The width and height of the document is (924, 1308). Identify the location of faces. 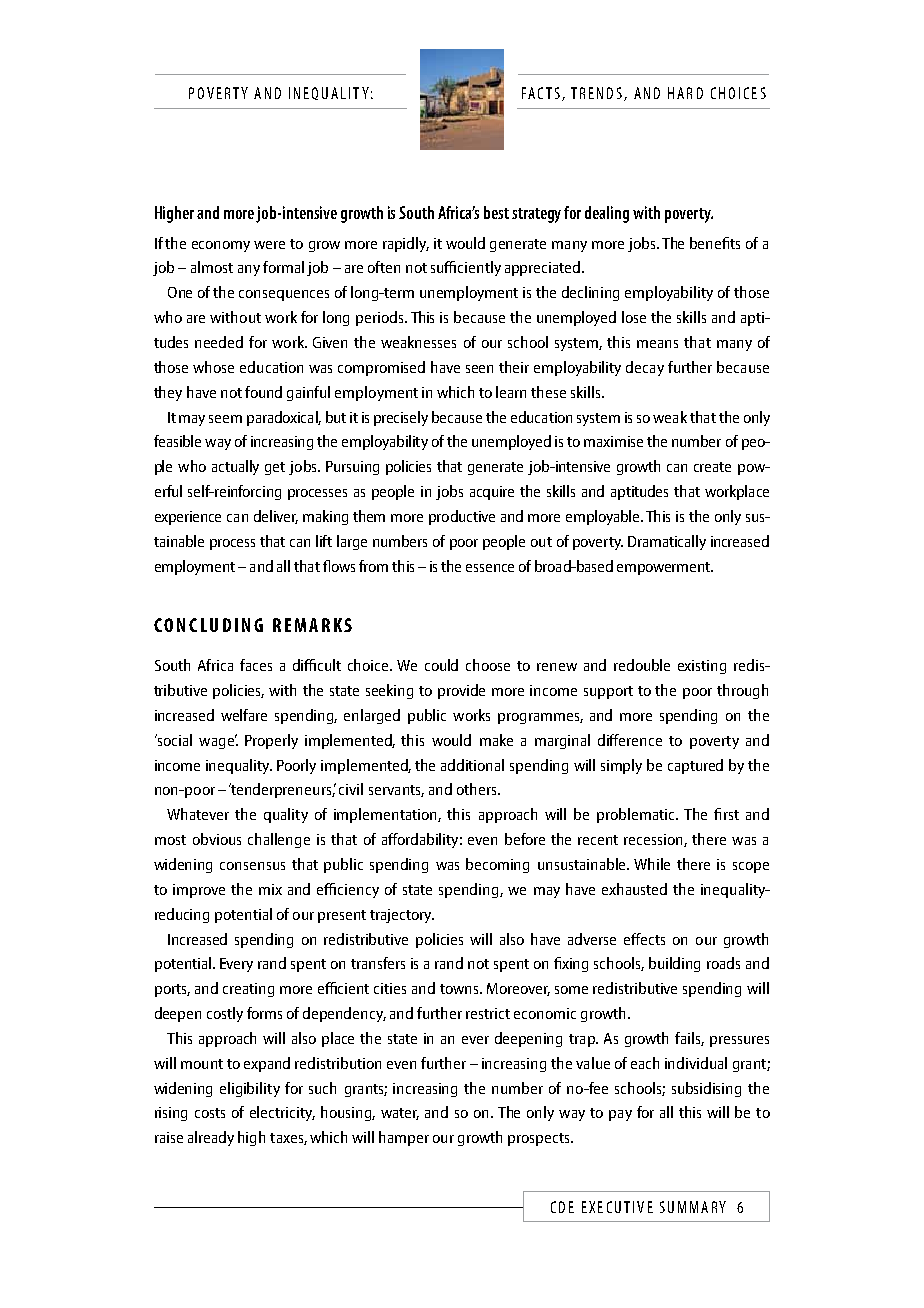
(256, 665).
